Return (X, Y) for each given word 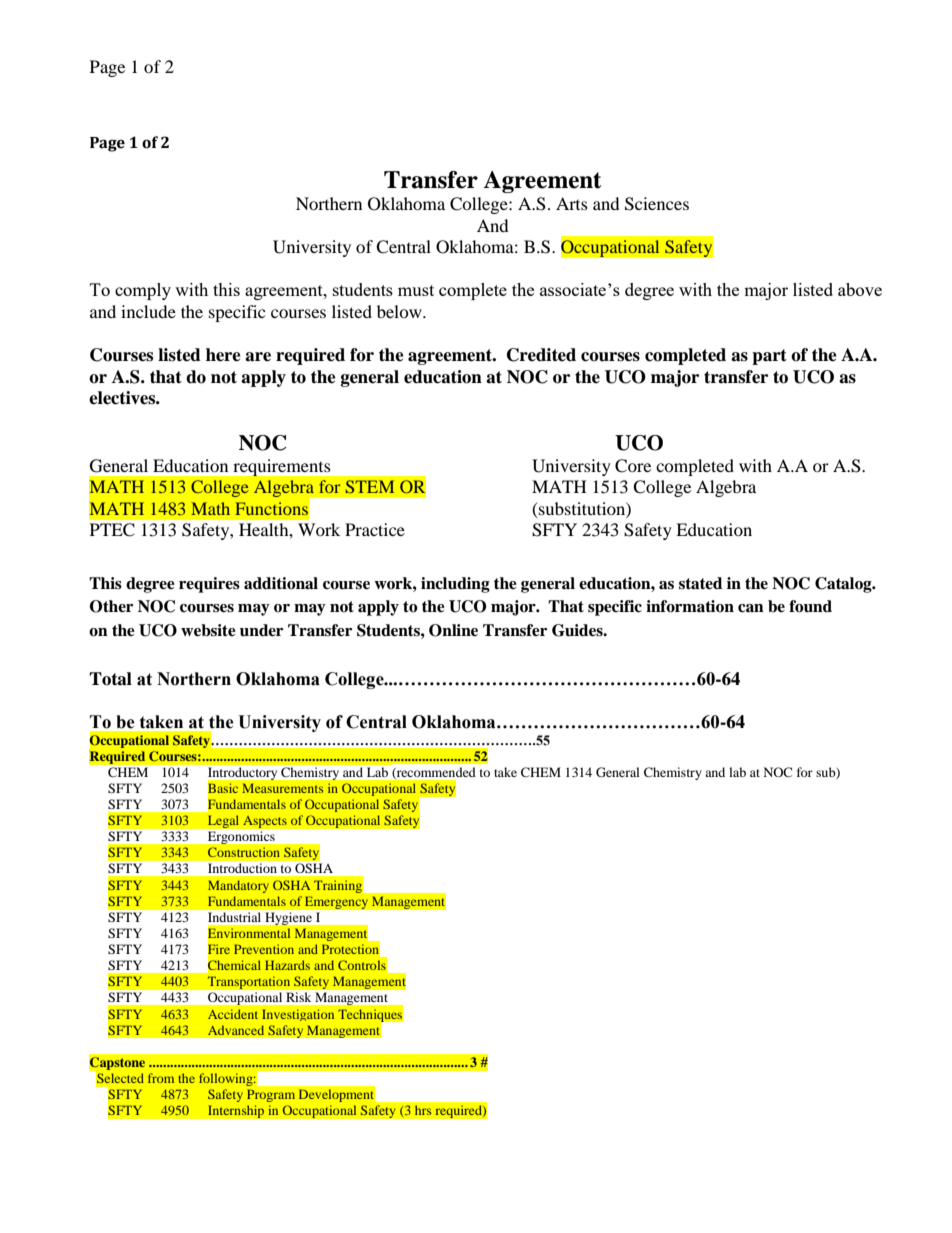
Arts (572, 203)
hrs (423, 1110)
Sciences (657, 204)
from (161, 1078)
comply (143, 291)
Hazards (287, 965)
